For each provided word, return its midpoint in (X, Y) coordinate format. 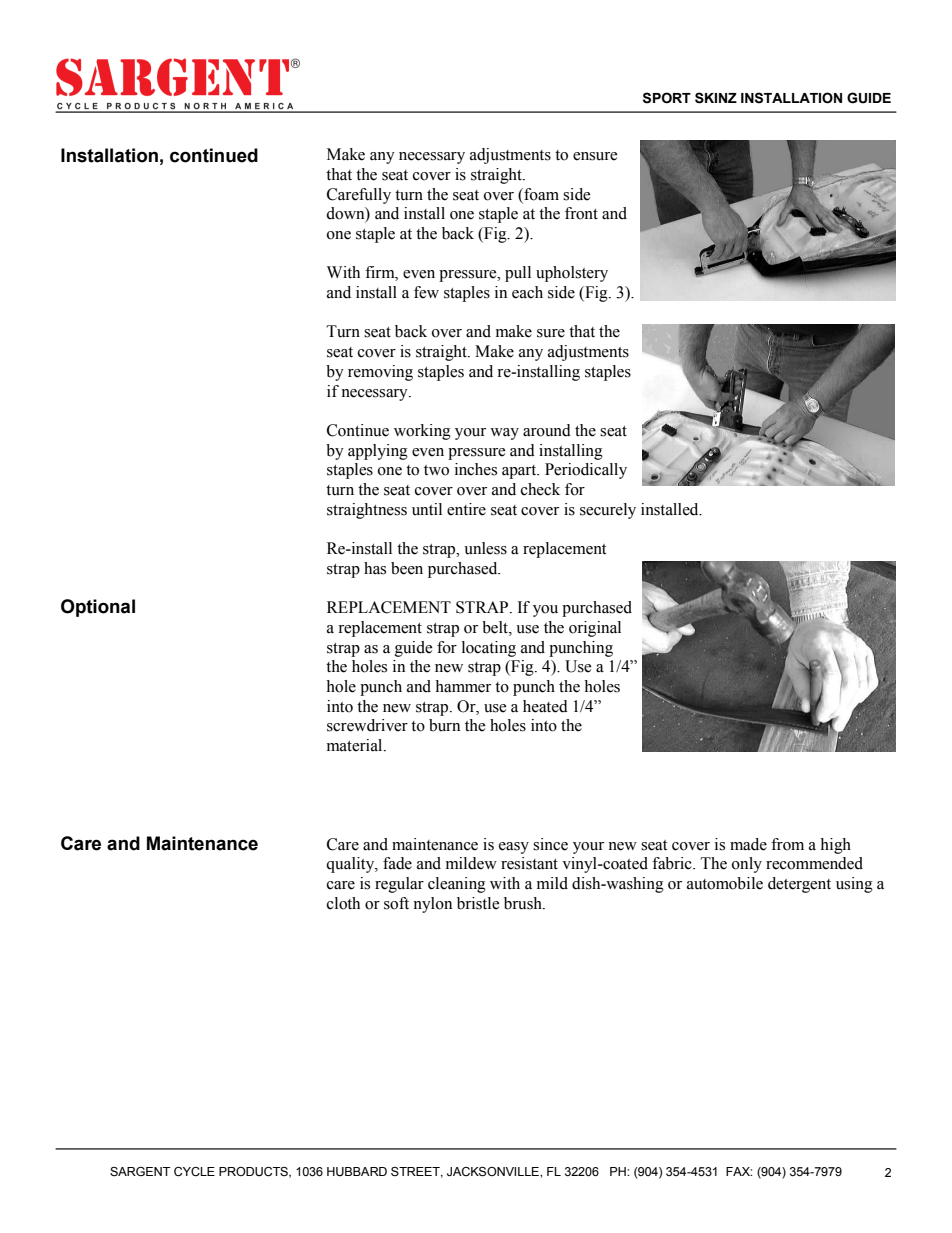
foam (540, 194)
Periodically (586, 471)
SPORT (667, 98)
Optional (98, 608)
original (595, 629)
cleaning (457, 885)
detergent (799, 885)
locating (489, 649)
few (426, 292)
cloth (343, 903)
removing (380, 373)
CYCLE (194, 1172)
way (504, 434)
